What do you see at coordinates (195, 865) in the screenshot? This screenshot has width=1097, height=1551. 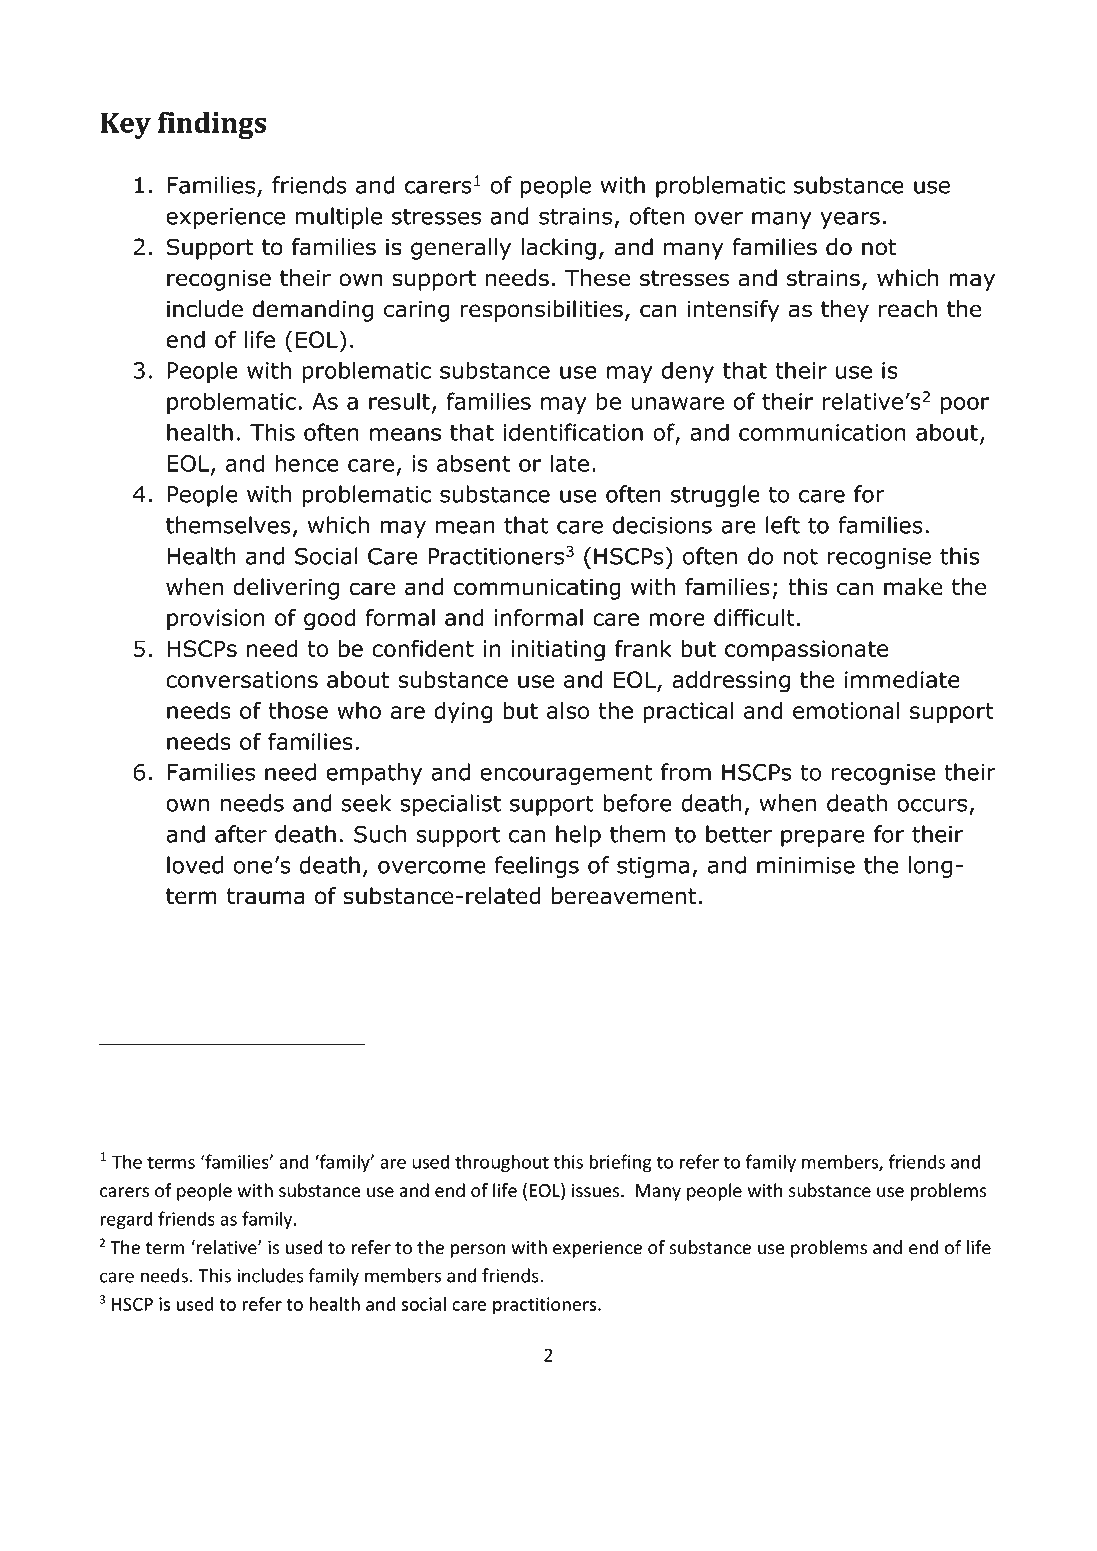 I see `loved` at bounding box center [195, 865].
